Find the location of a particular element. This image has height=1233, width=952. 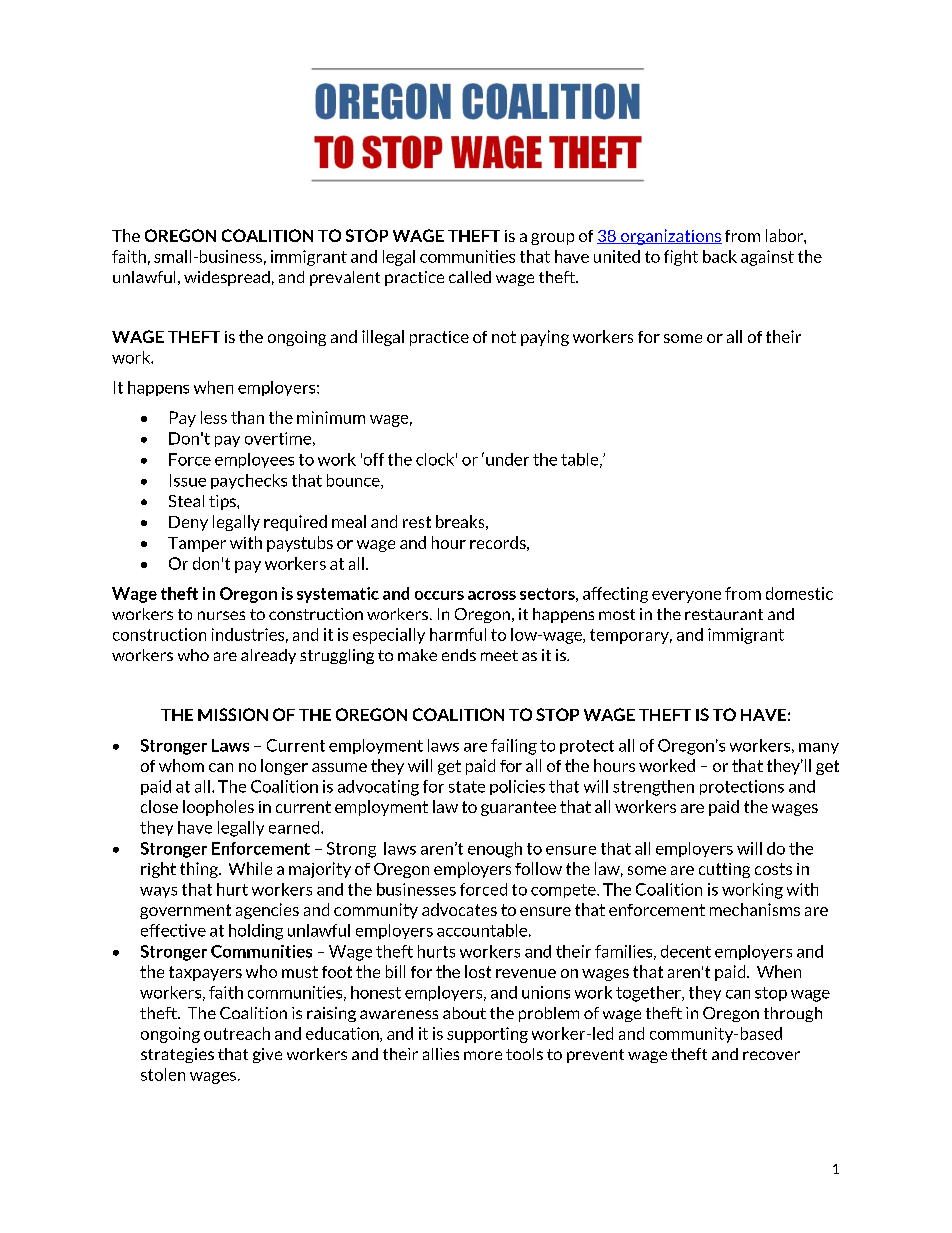

outreach is located at coordinates (237, 1033).
